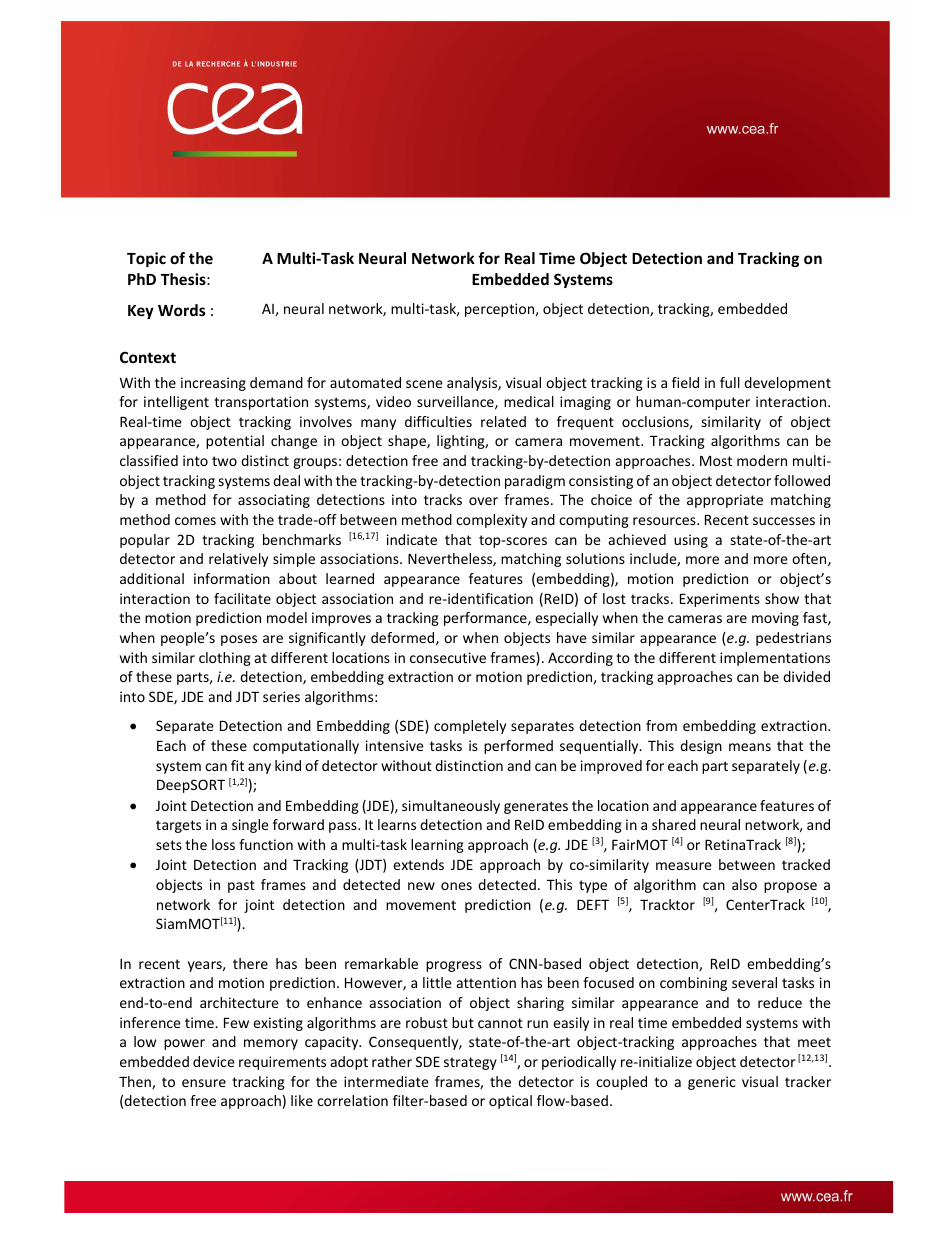  What do you see at coordinates (181, 310) in the screenshot?
I see `Words` at bounding box center [181, 310].
